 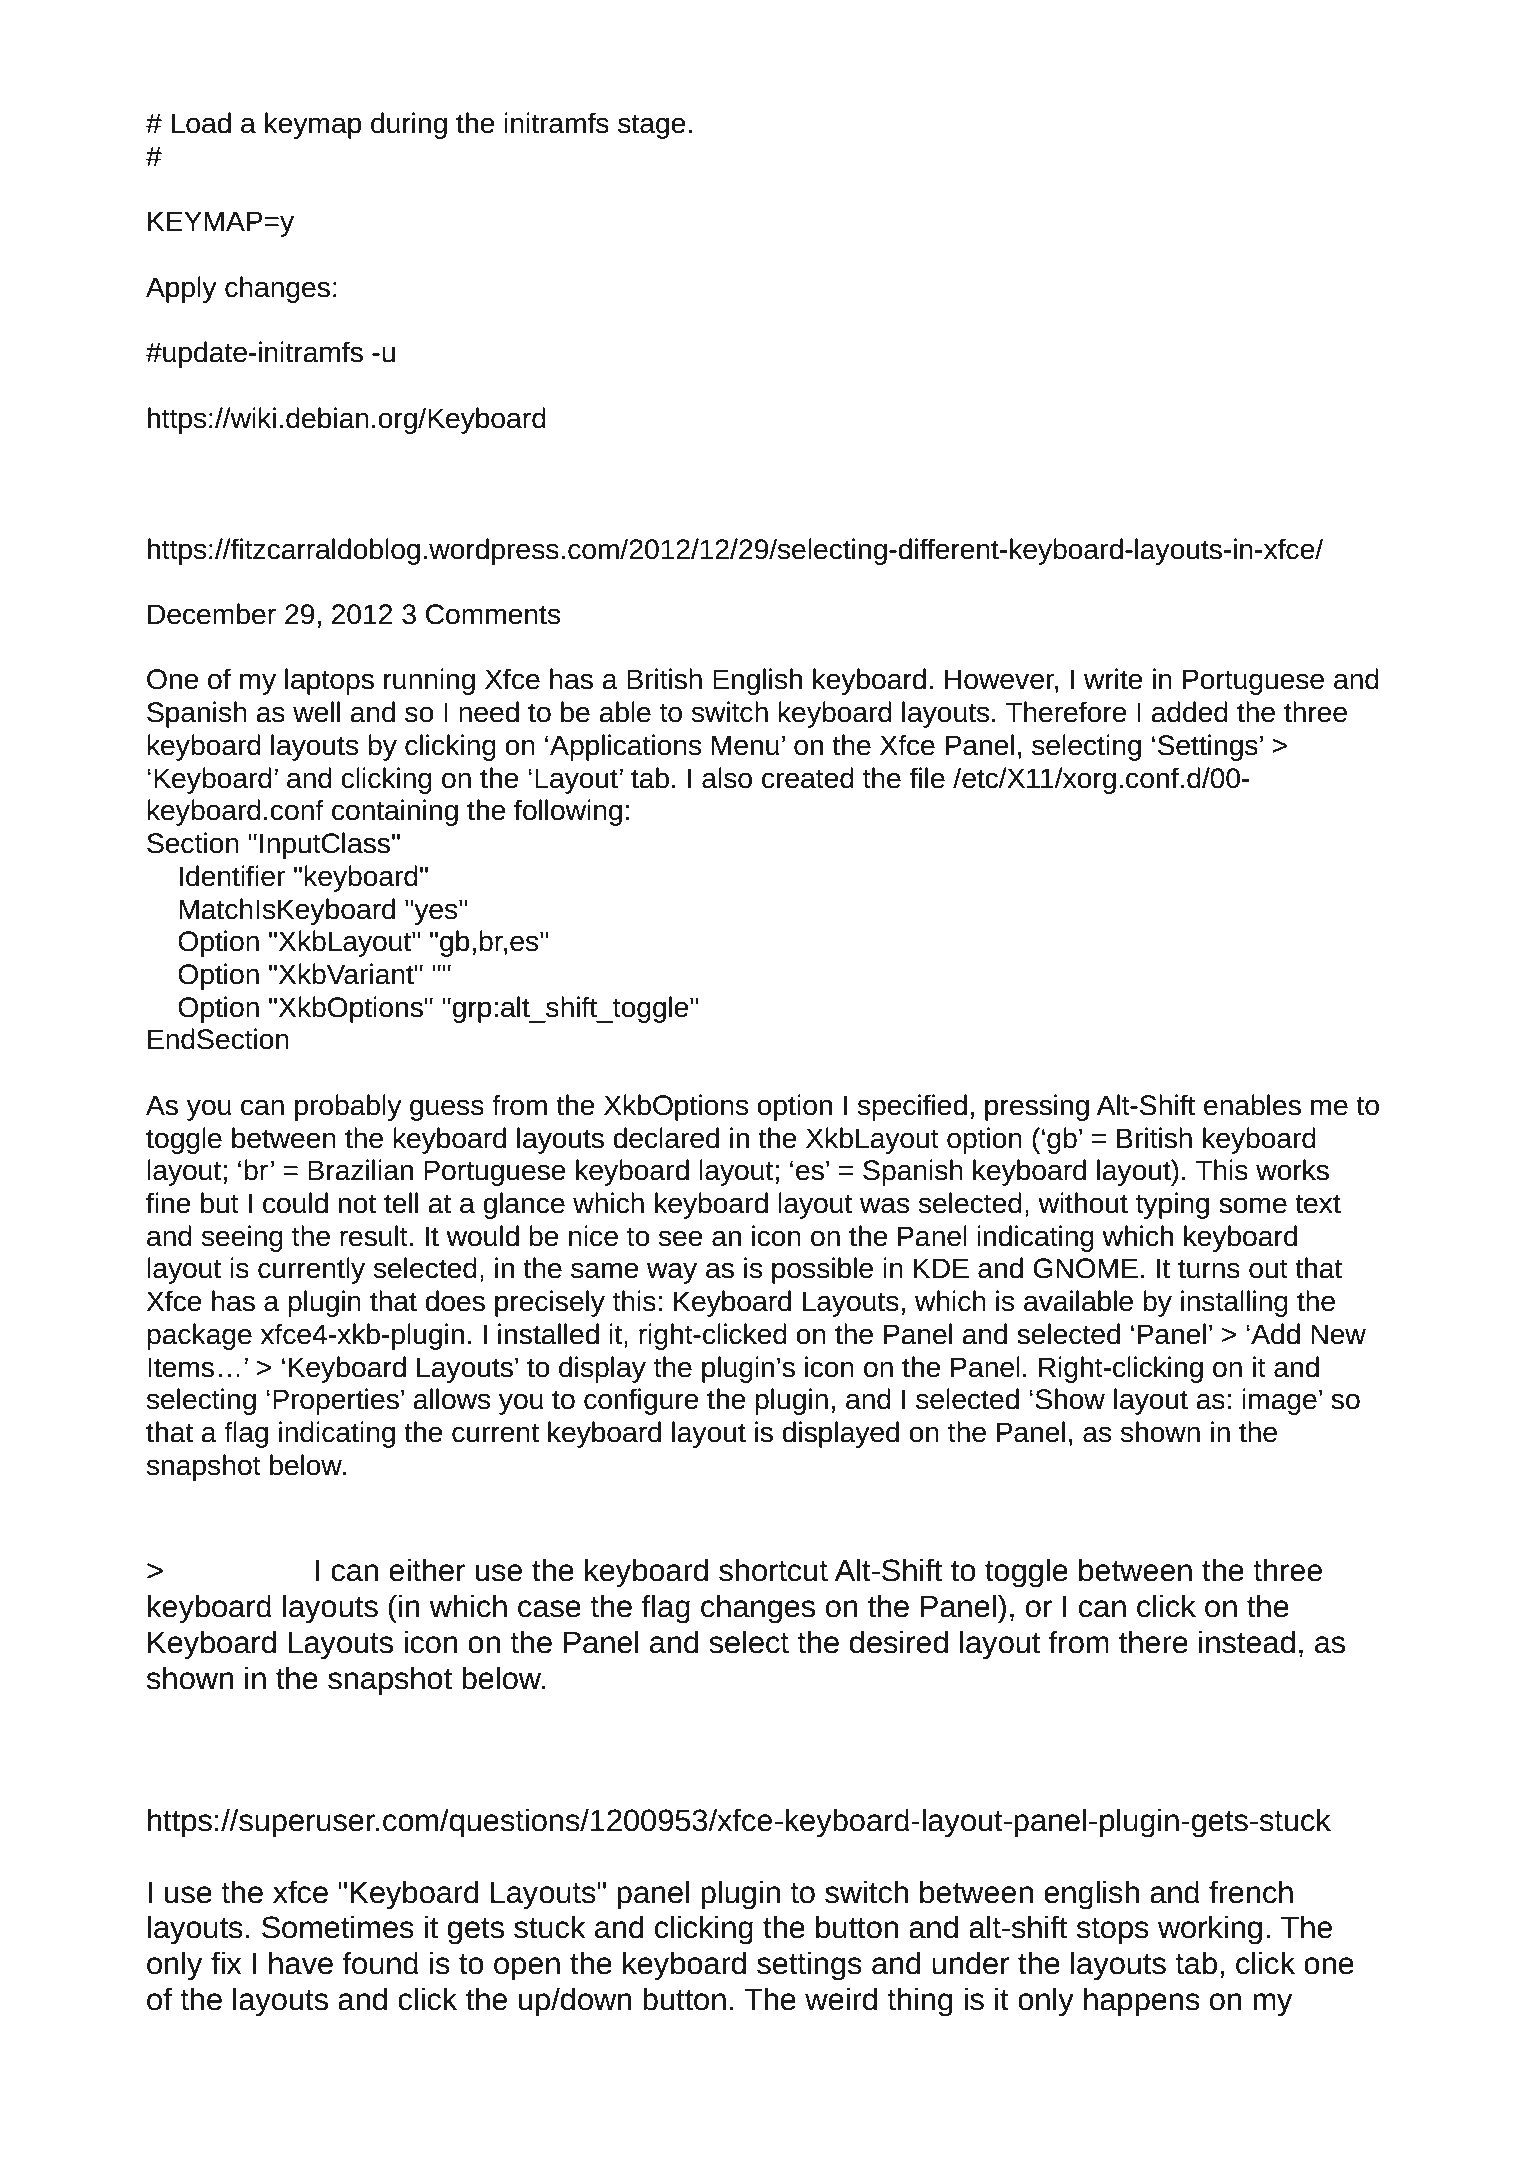 I want to click on added, so click(x=1189, y=712).
